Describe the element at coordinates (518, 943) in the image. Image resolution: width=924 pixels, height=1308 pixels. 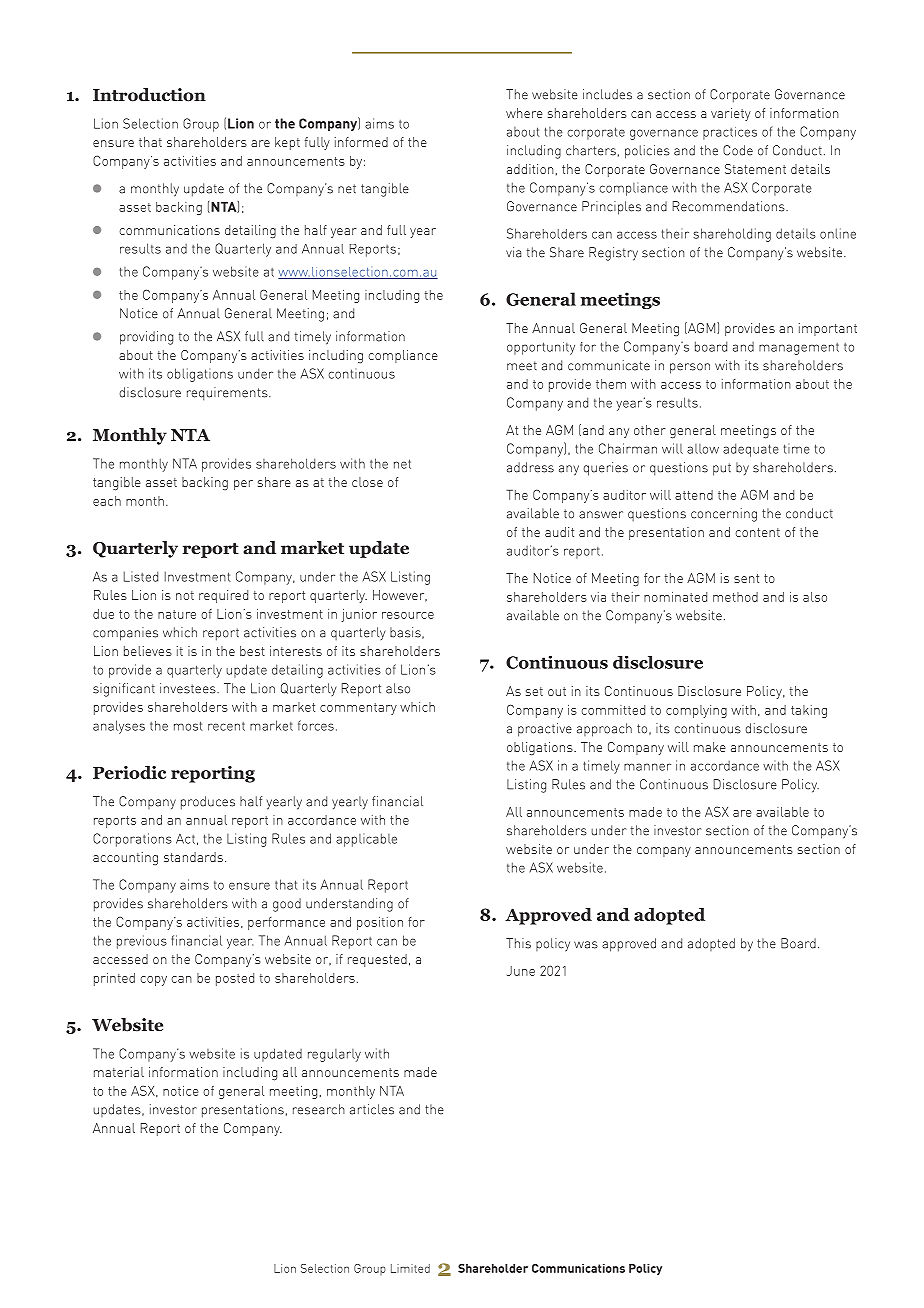
I see `This` at that location.
